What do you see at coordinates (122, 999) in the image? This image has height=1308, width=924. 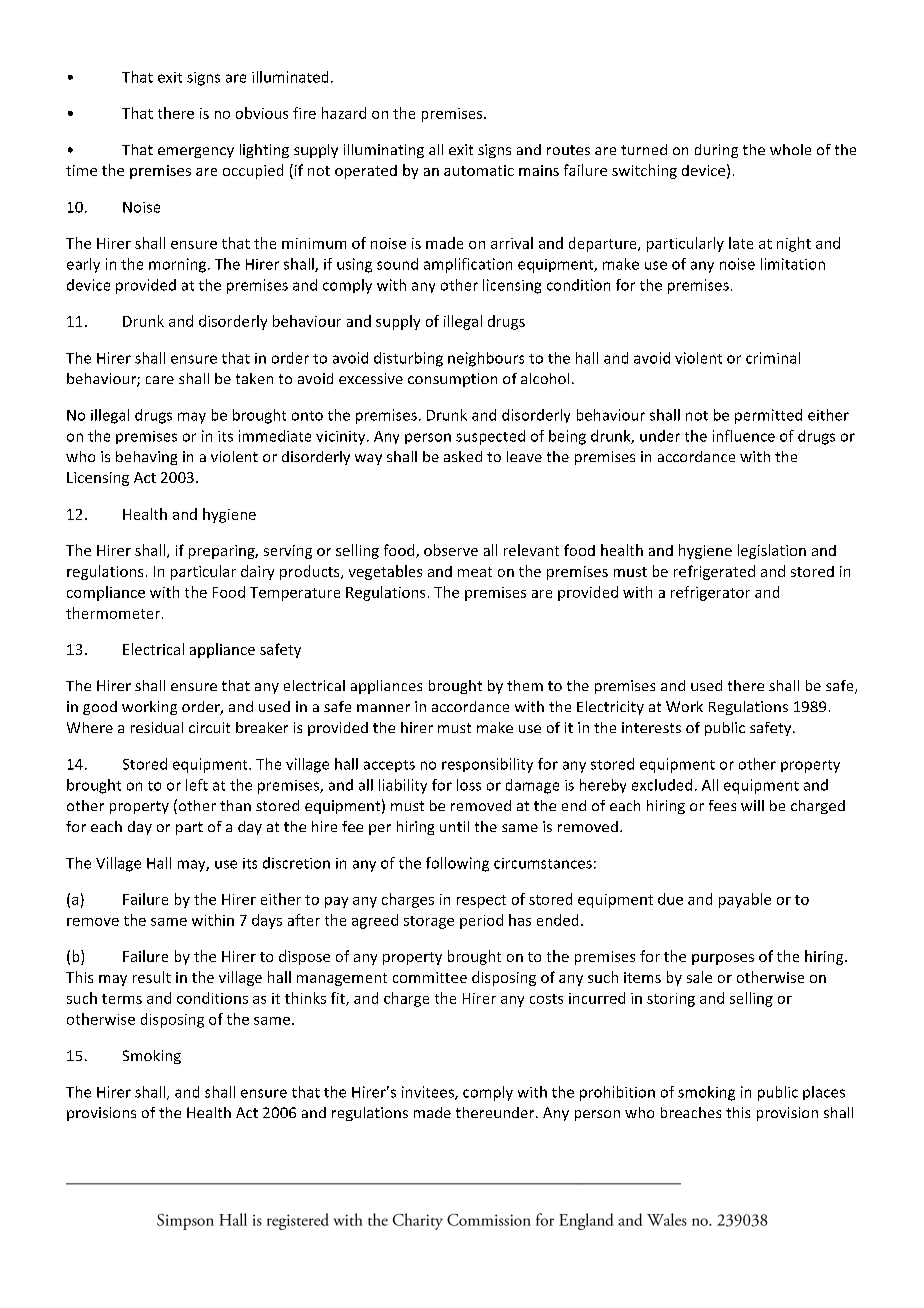 I see `terms` at bounding box center [122, 999].
